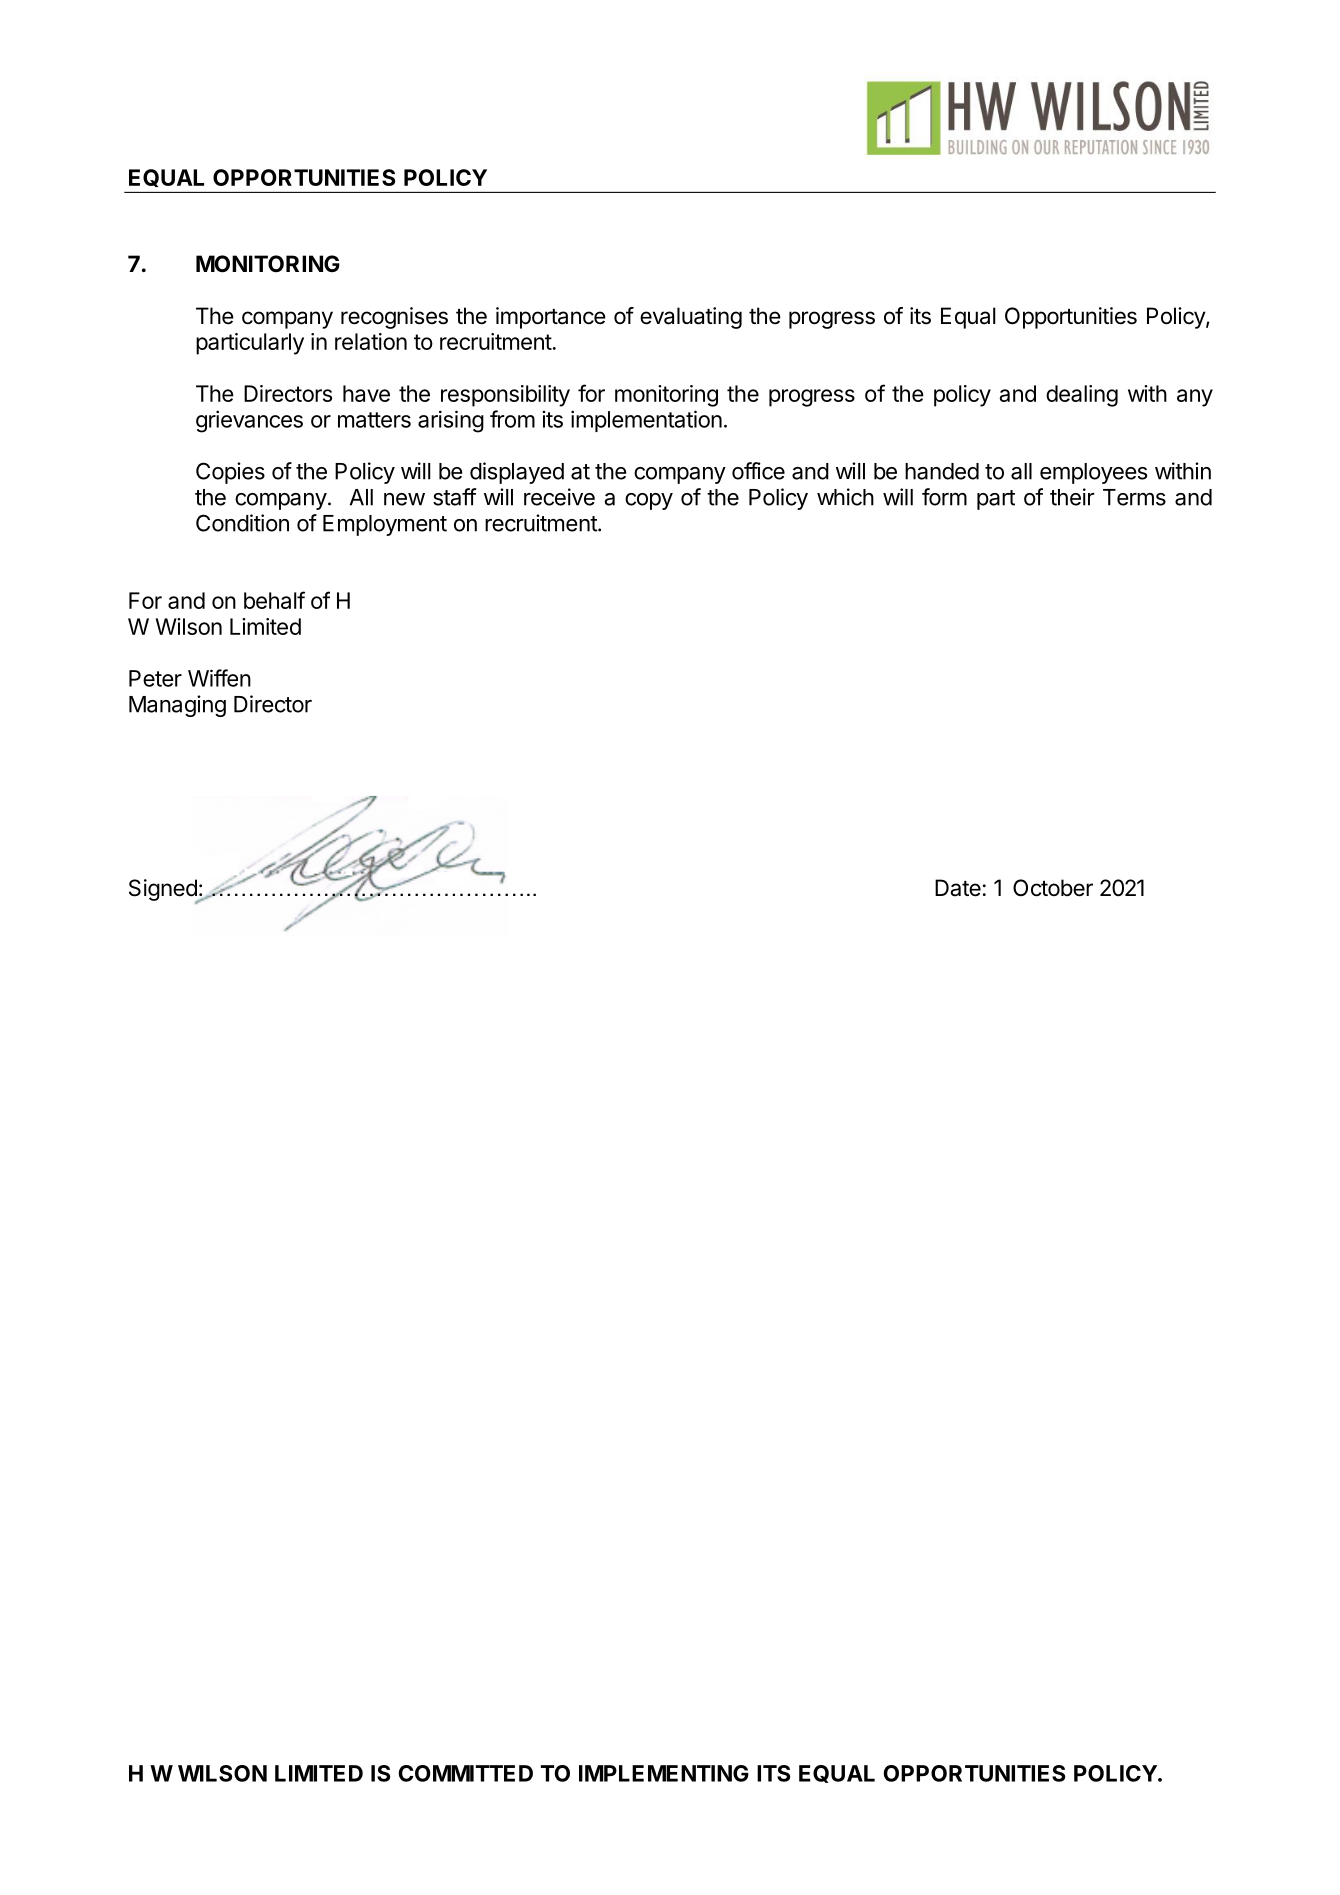 This screenshot has height=1895, width=1340. What do you see at coordinates (274, 600) in the screenshot?
I see `behalf` at bounding box center [274, 600].
